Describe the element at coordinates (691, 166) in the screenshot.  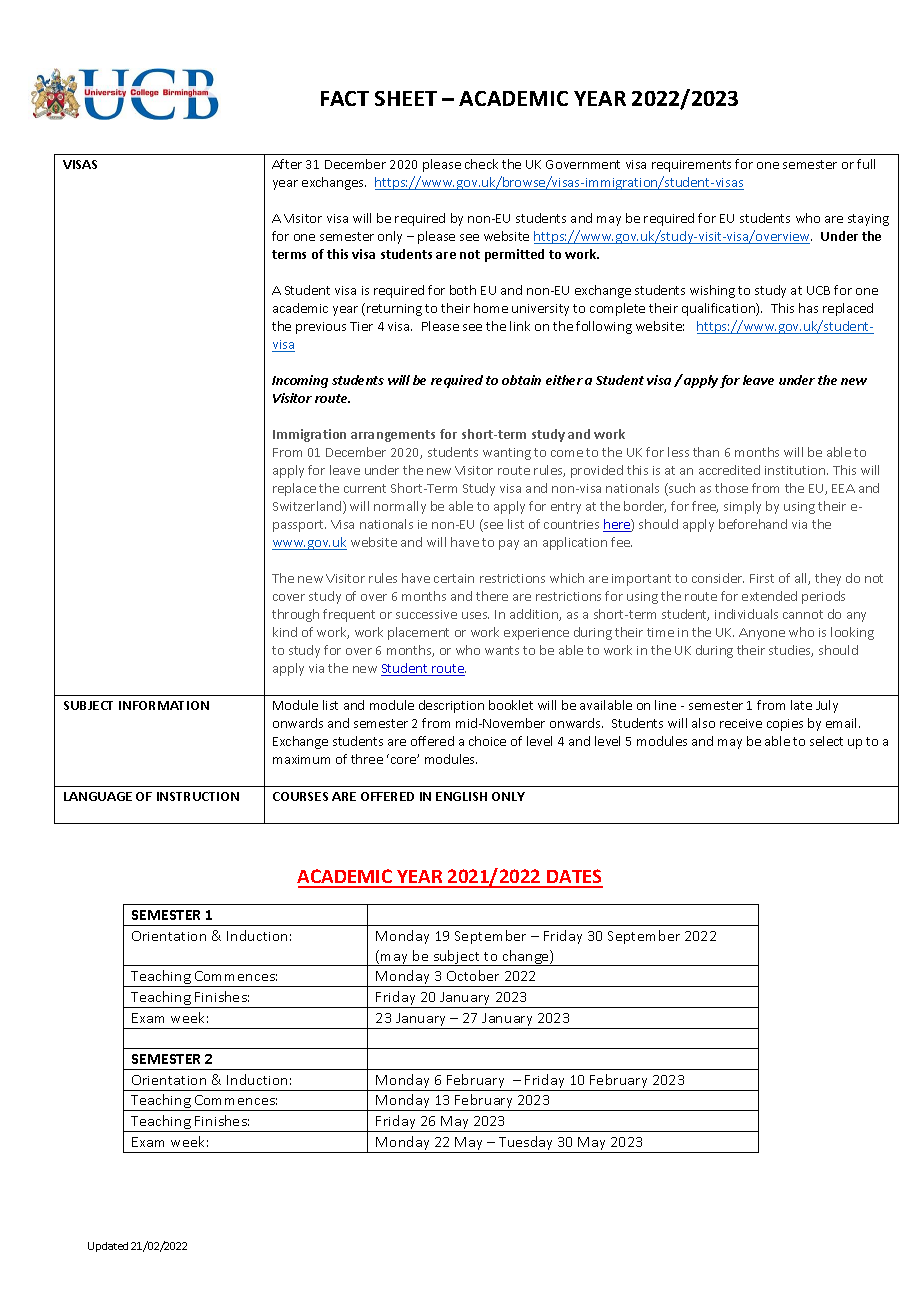
I see `requirements` at that location.
